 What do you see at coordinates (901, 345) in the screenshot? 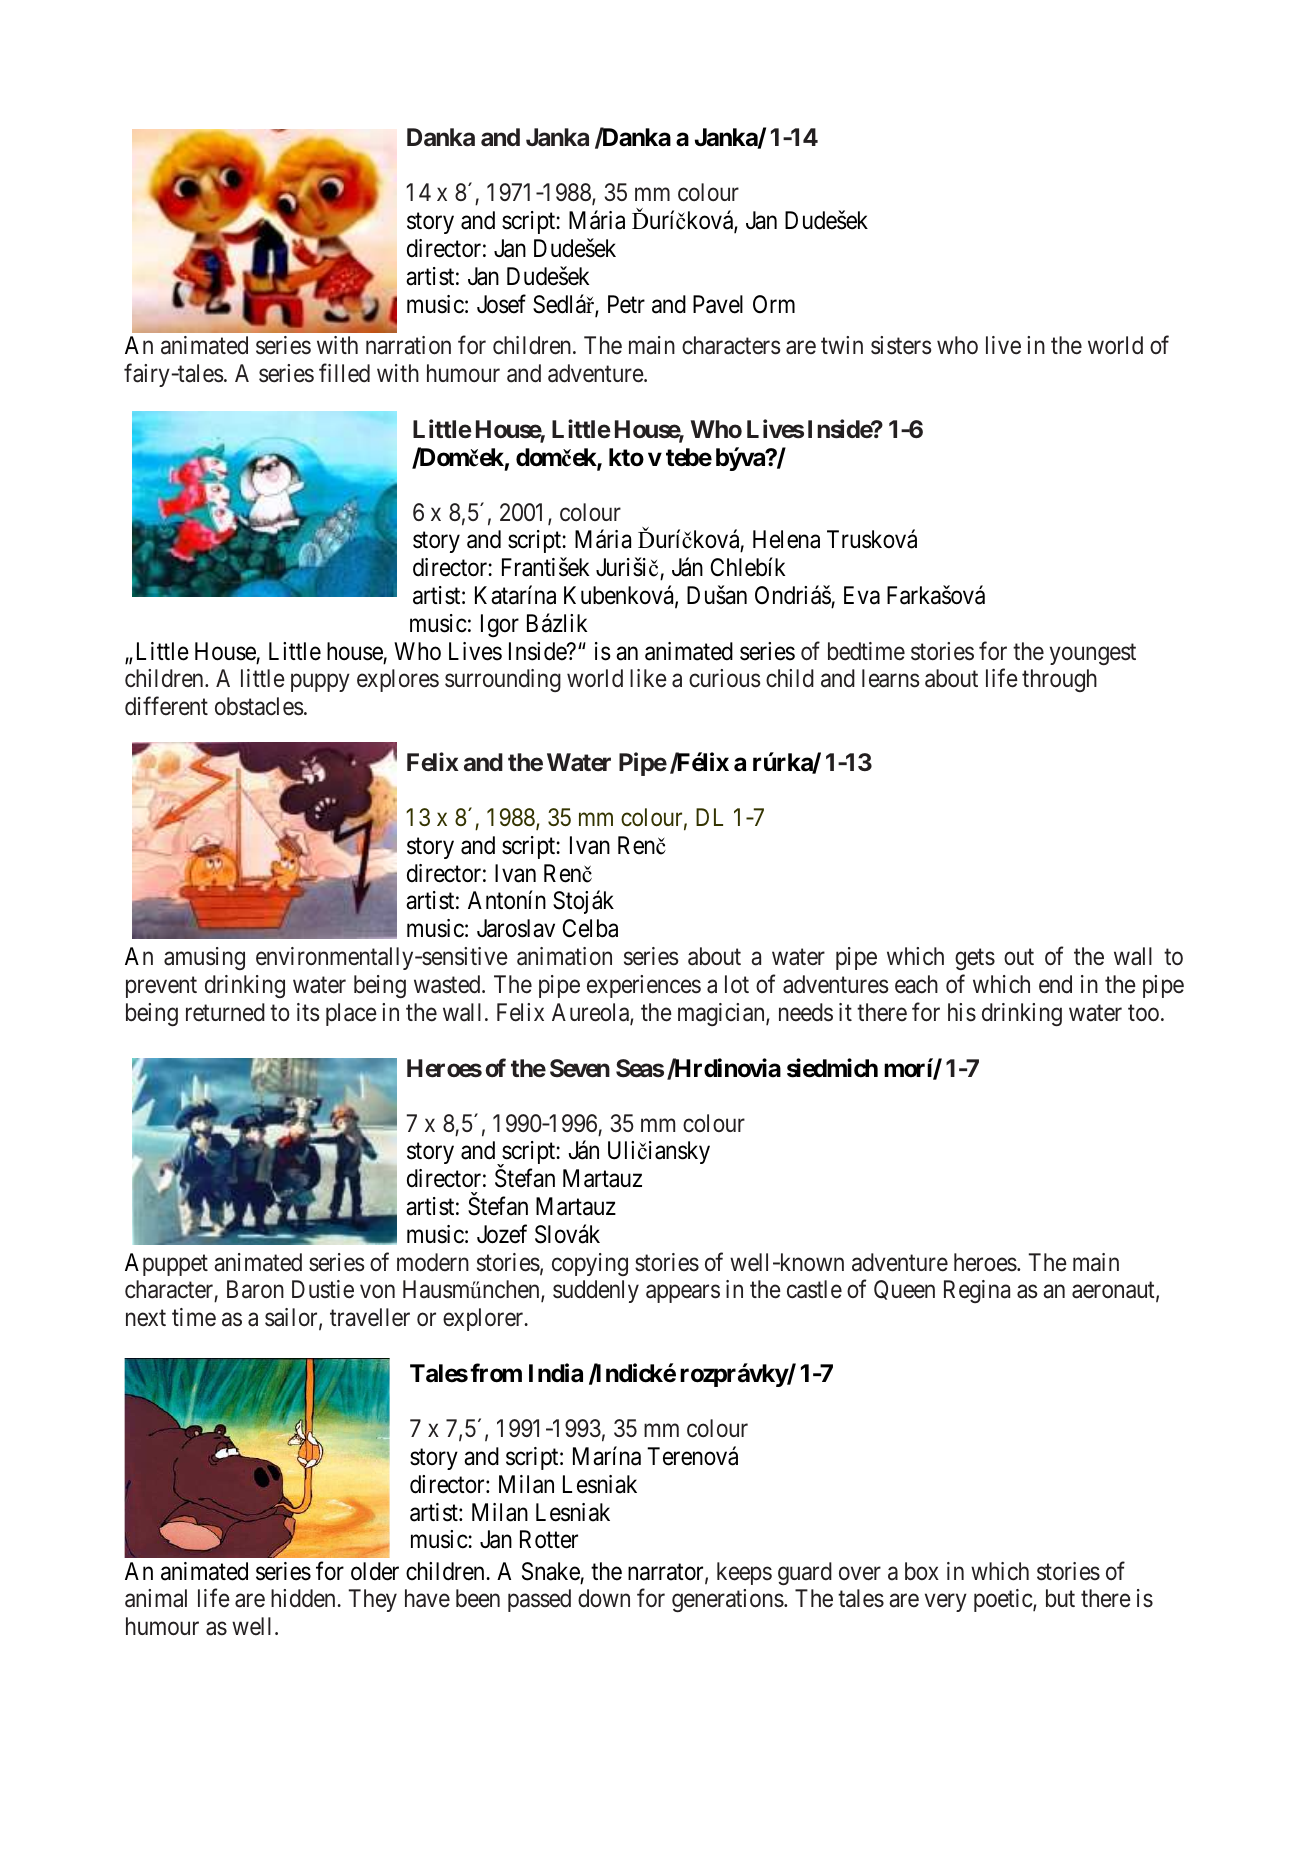
I see `sisters` at bounding box center [901, 345].
